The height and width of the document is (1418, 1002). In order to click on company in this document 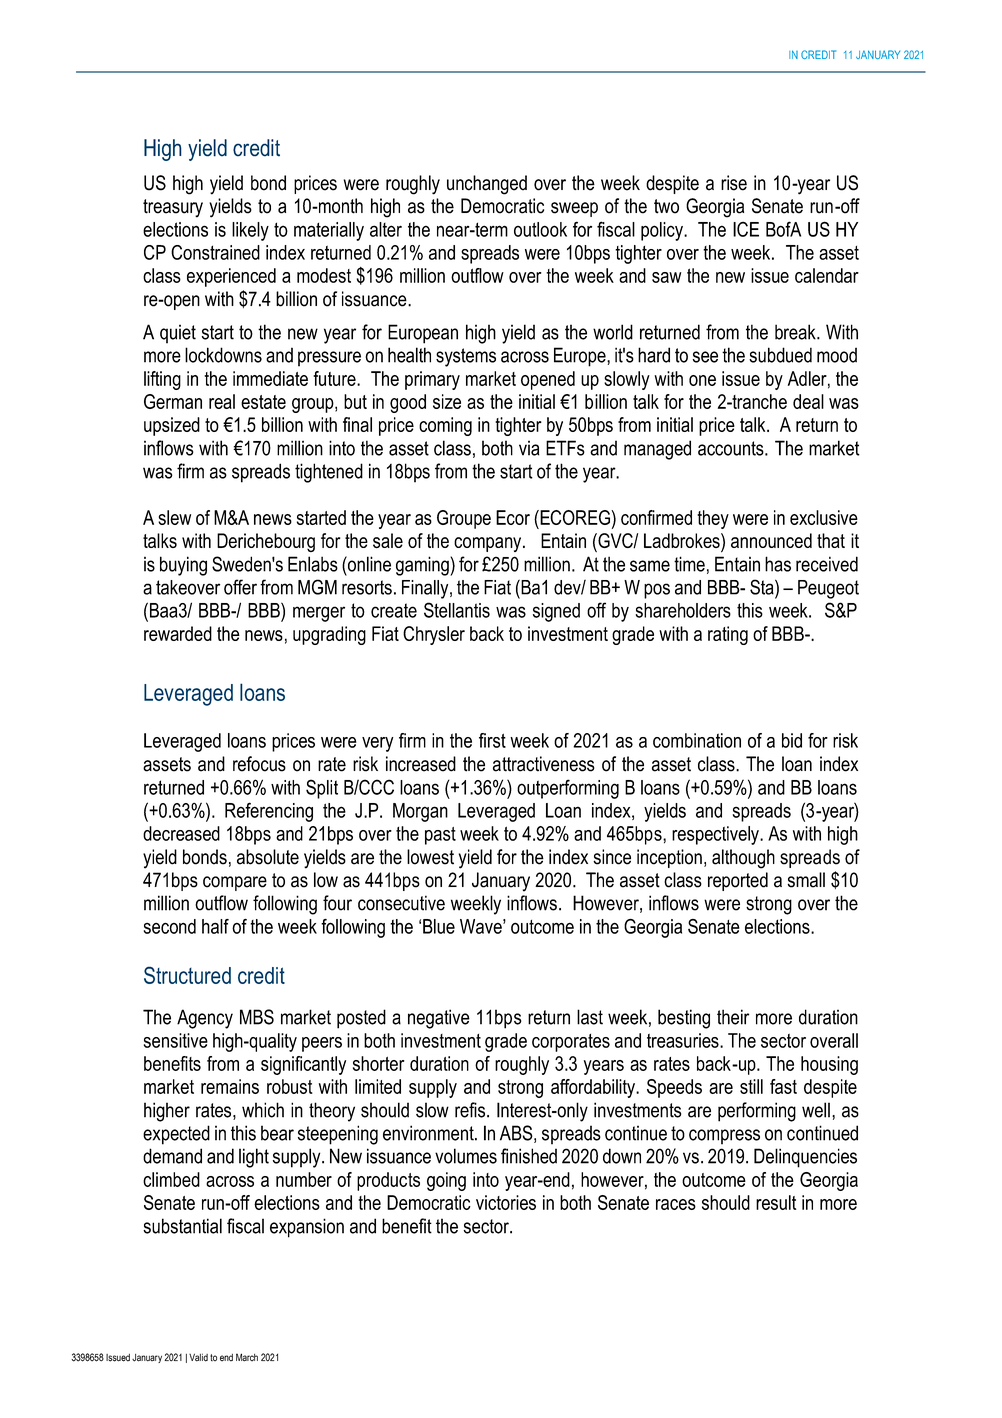, I will do `click(489, 544)`.
